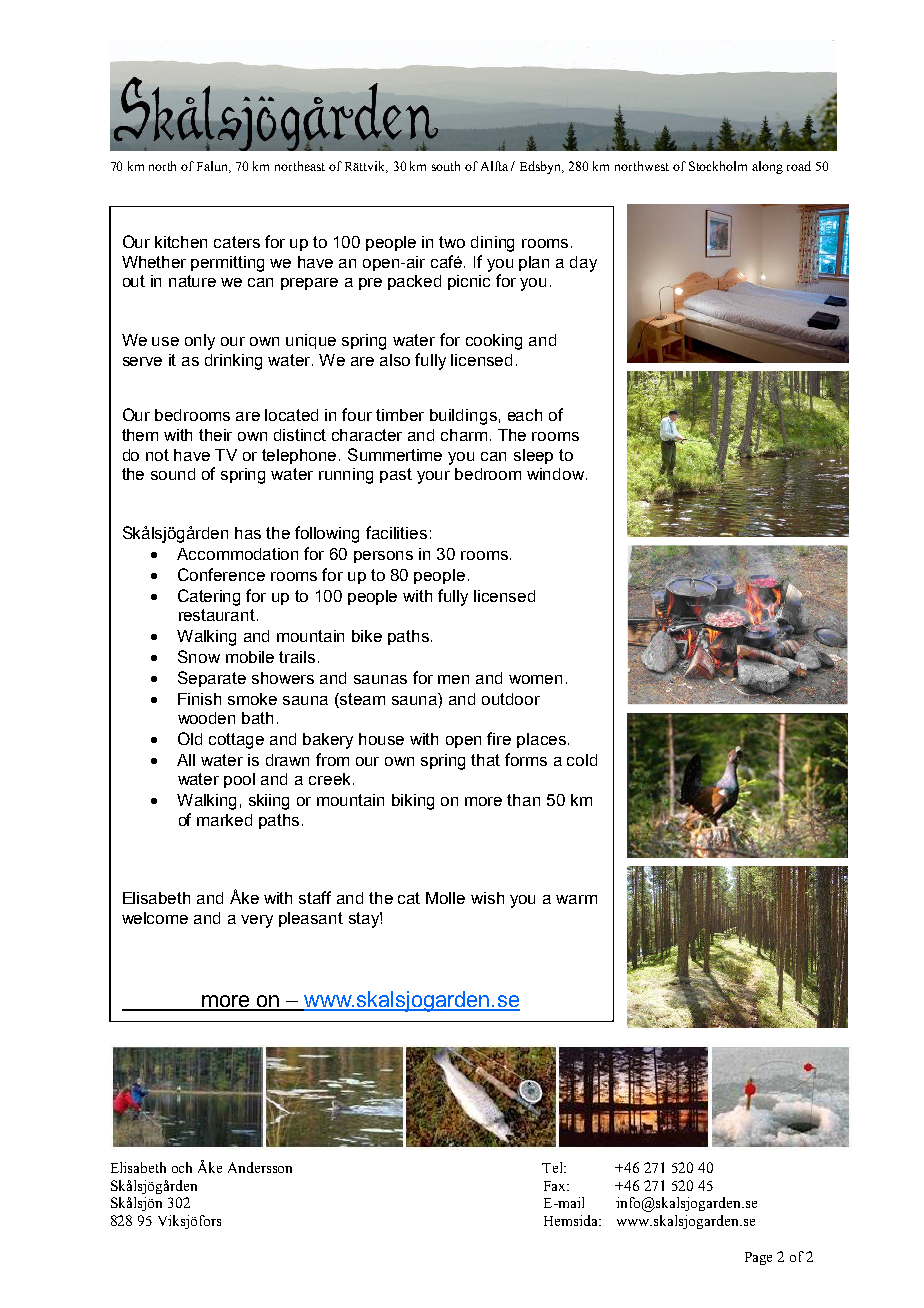  I want to click on Falun, so click(214, 167).
